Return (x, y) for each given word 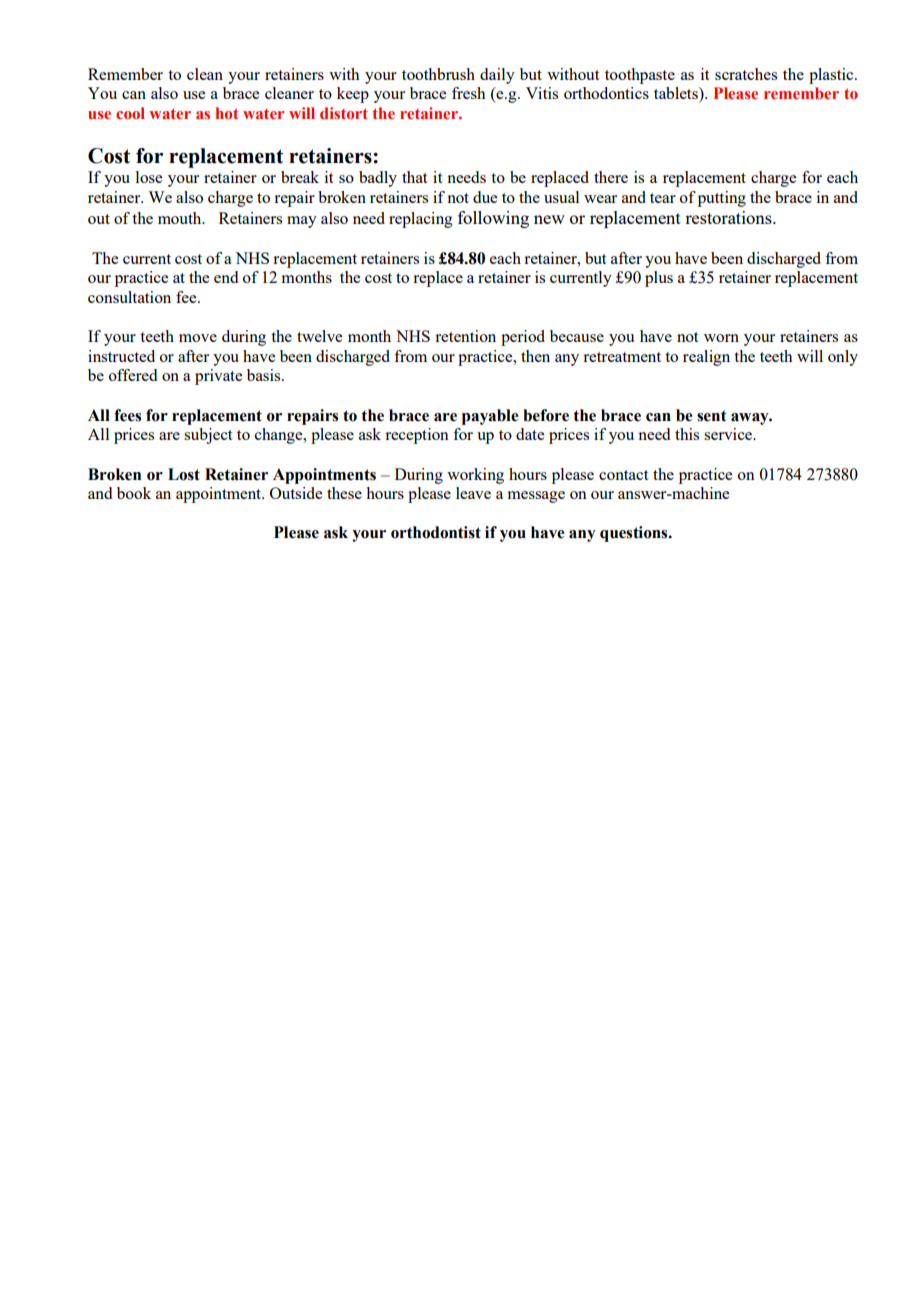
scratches (746, 74)
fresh (469, 93)
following (493, 219)
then (535, 356)
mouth (181, 218)
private (218, 377)
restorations (729, 217)
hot (227, 113)
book (134, 493)
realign (706, 358)
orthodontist (436, 532)
